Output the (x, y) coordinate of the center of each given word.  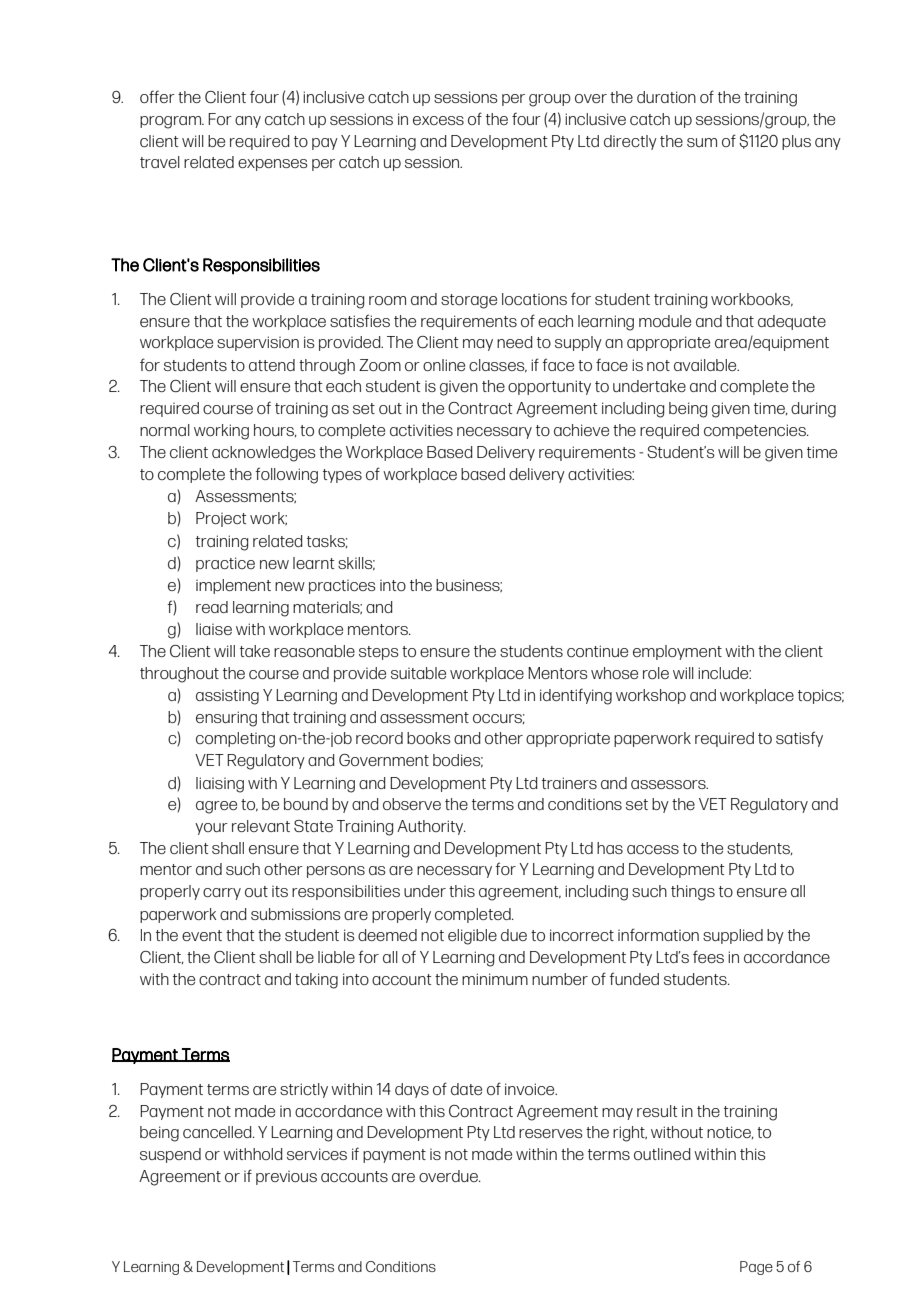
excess (438, 120)
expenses (273, 165)
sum (702, 142)
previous (286, 1178)
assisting (227, 697)
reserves (551, 1133)
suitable (418, 673)
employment (677, 652)
